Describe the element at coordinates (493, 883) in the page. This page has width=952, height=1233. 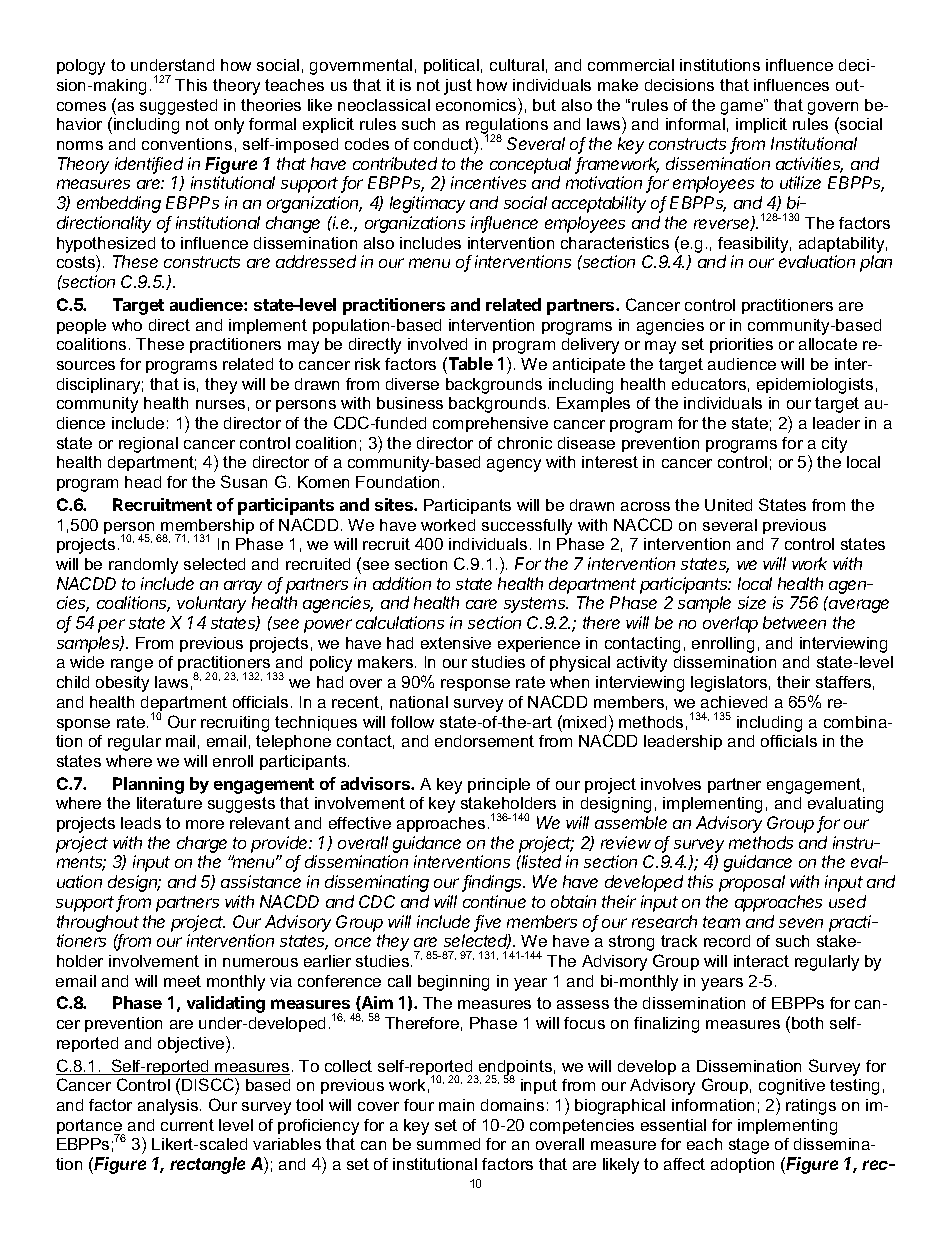
I see `findings` at that location.
